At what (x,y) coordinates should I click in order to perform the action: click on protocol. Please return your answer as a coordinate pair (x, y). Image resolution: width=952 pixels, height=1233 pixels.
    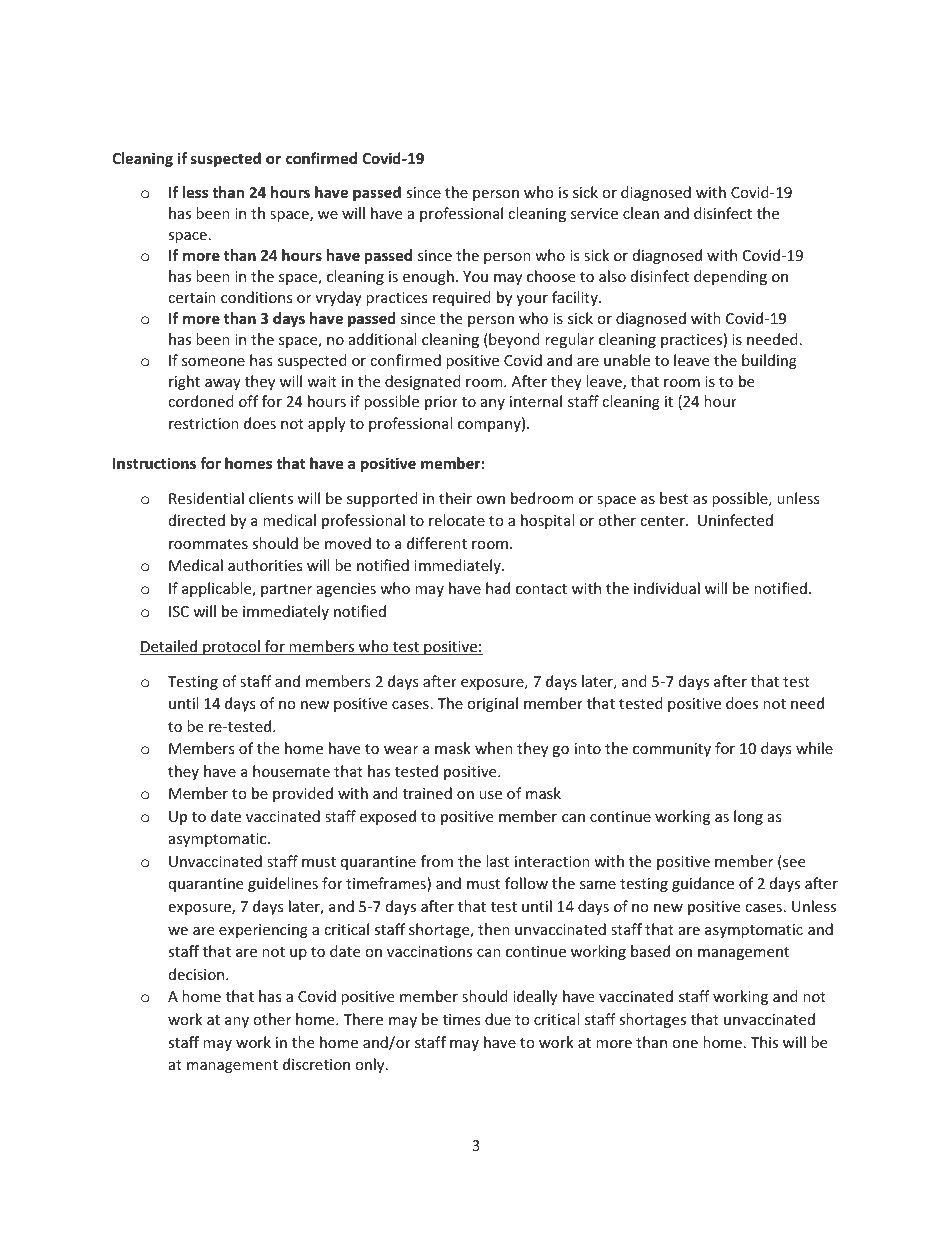
    Looking at the image, I should click on (231, 647).
